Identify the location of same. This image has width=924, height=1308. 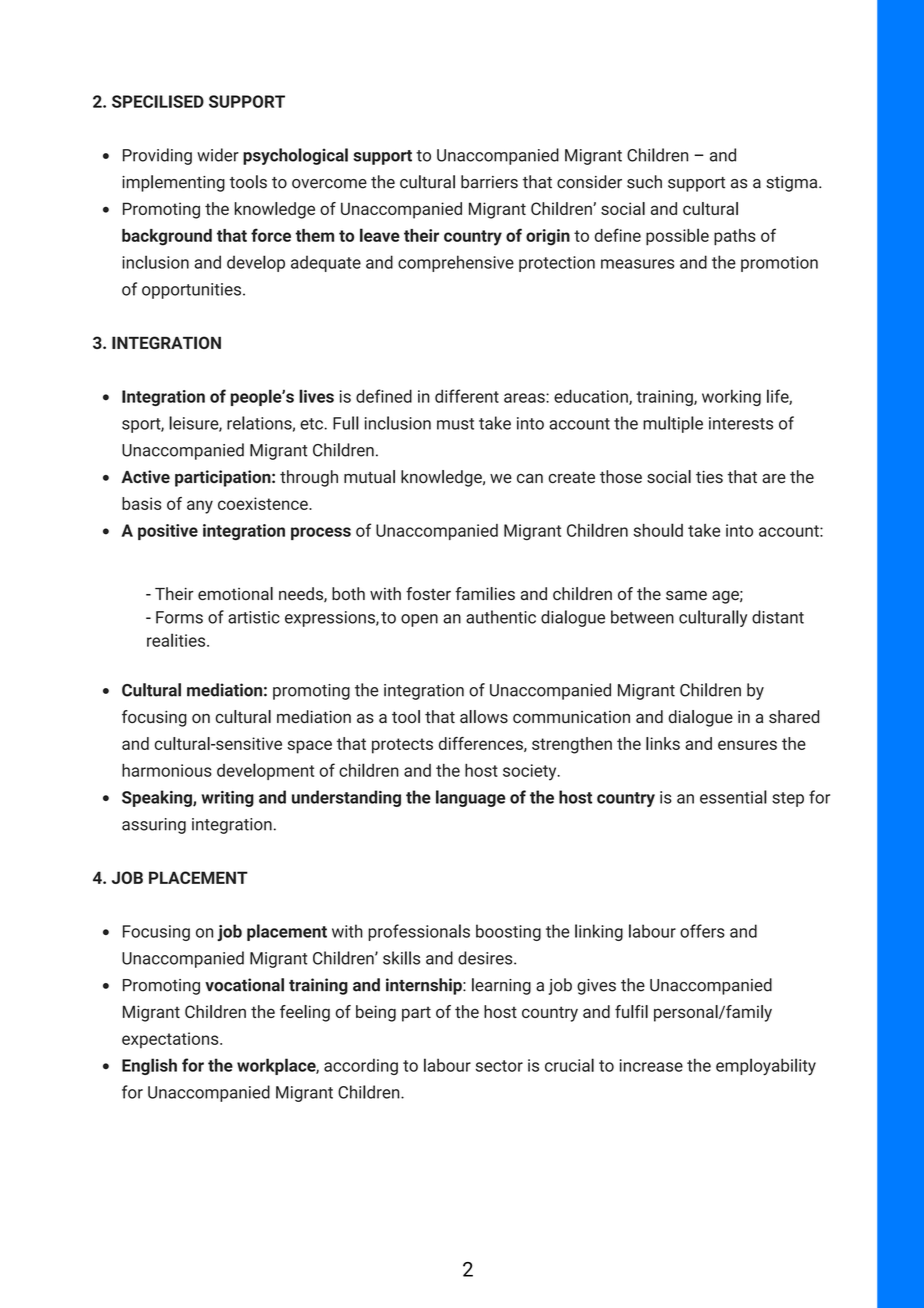
(686, 596).
